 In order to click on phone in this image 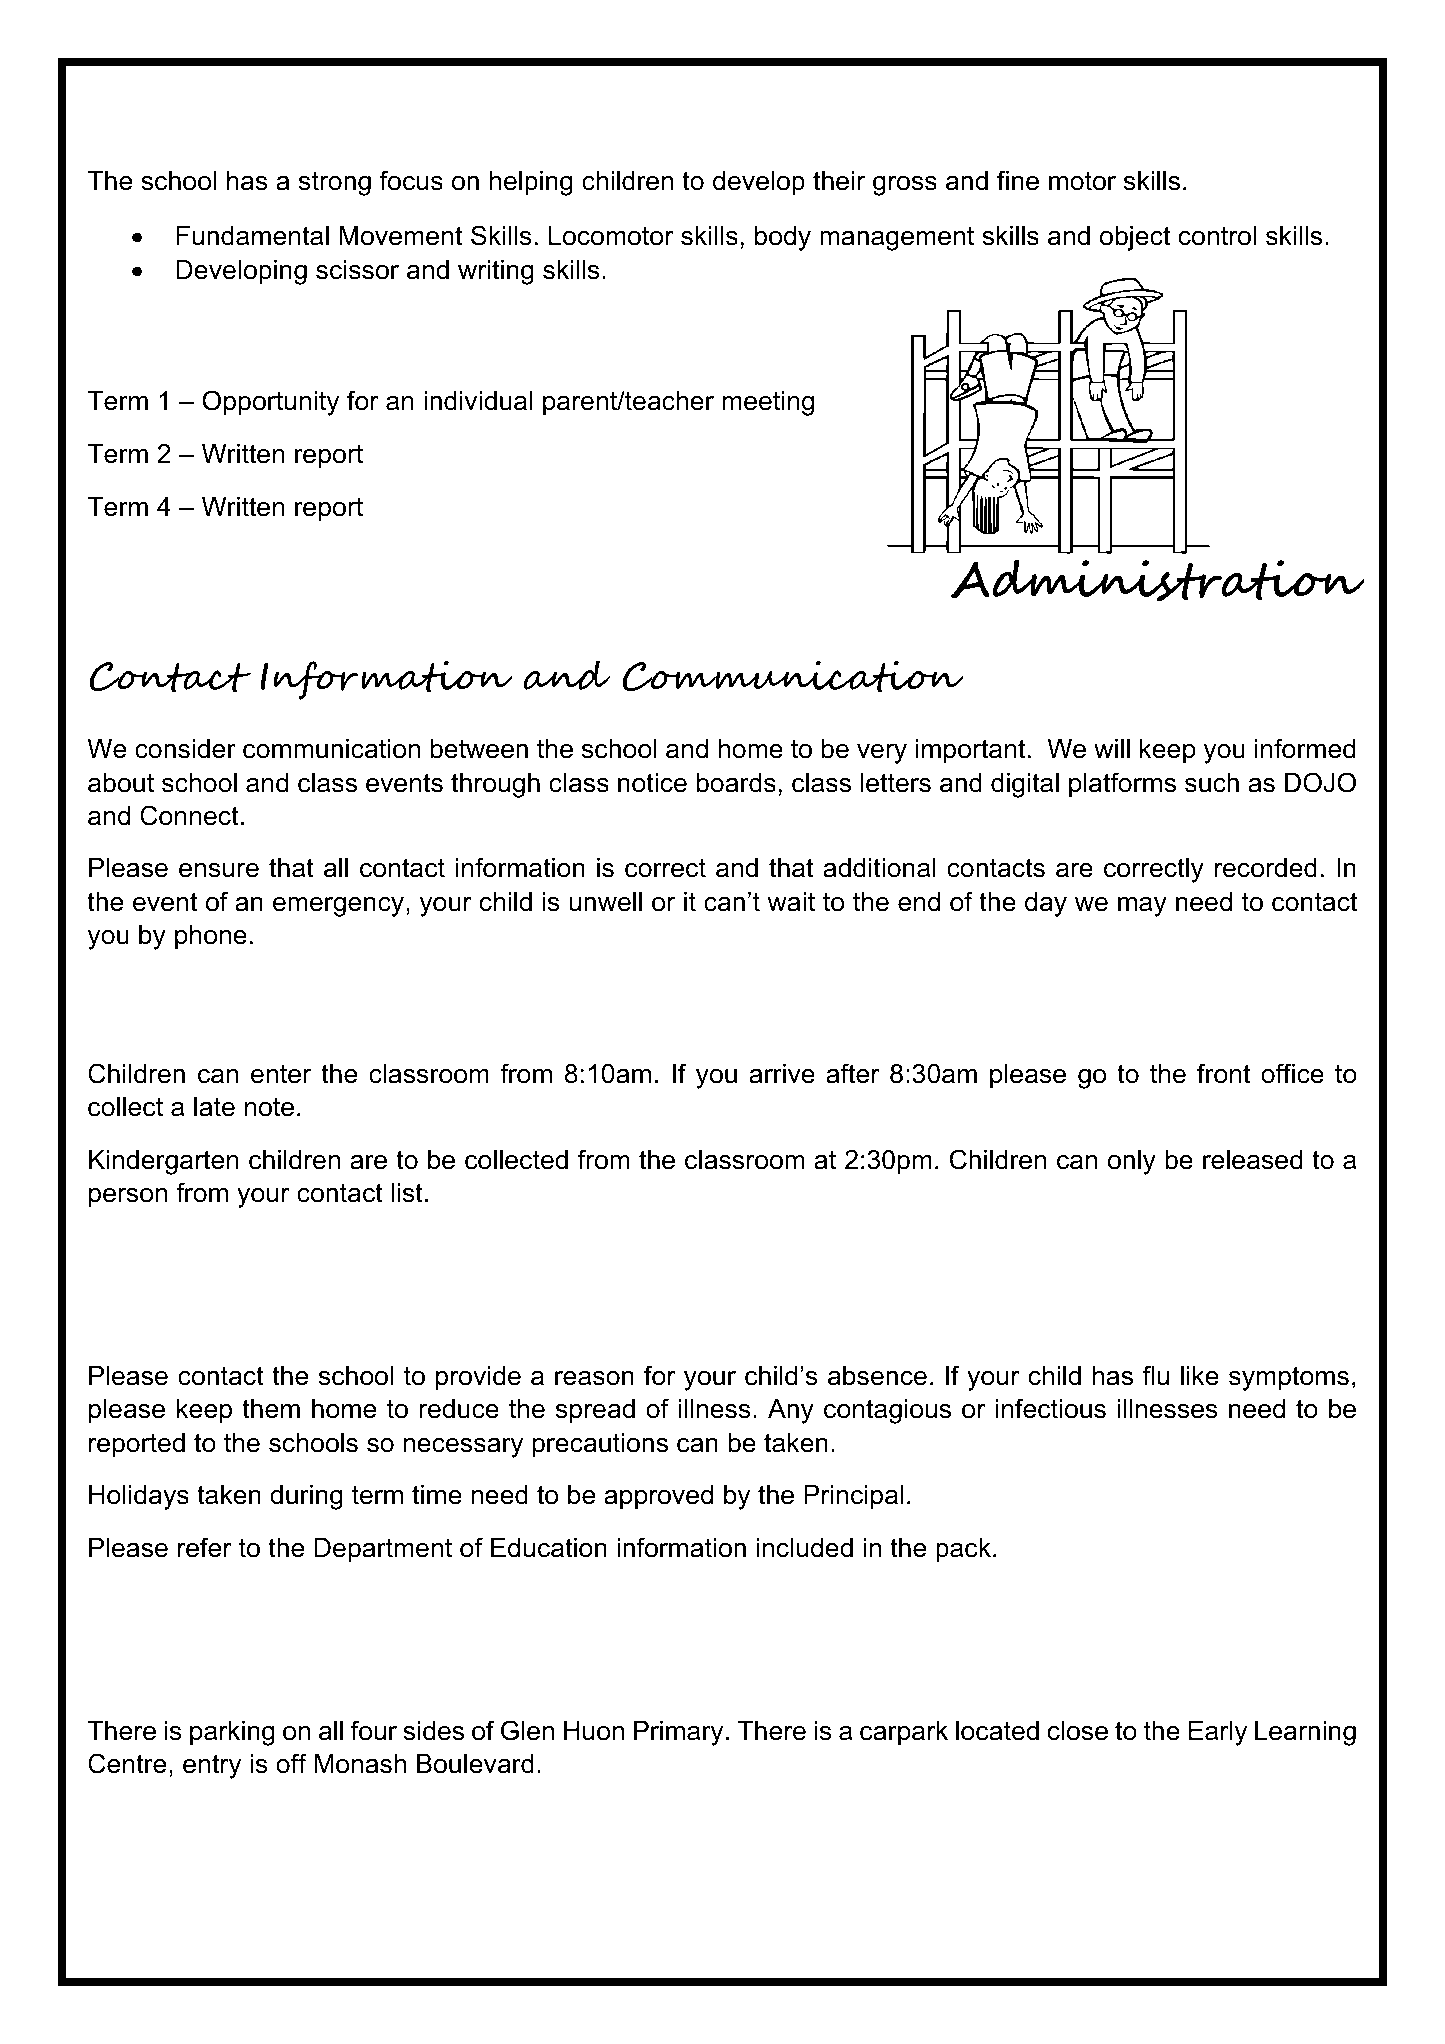, I will do `click(211, 937)`.
